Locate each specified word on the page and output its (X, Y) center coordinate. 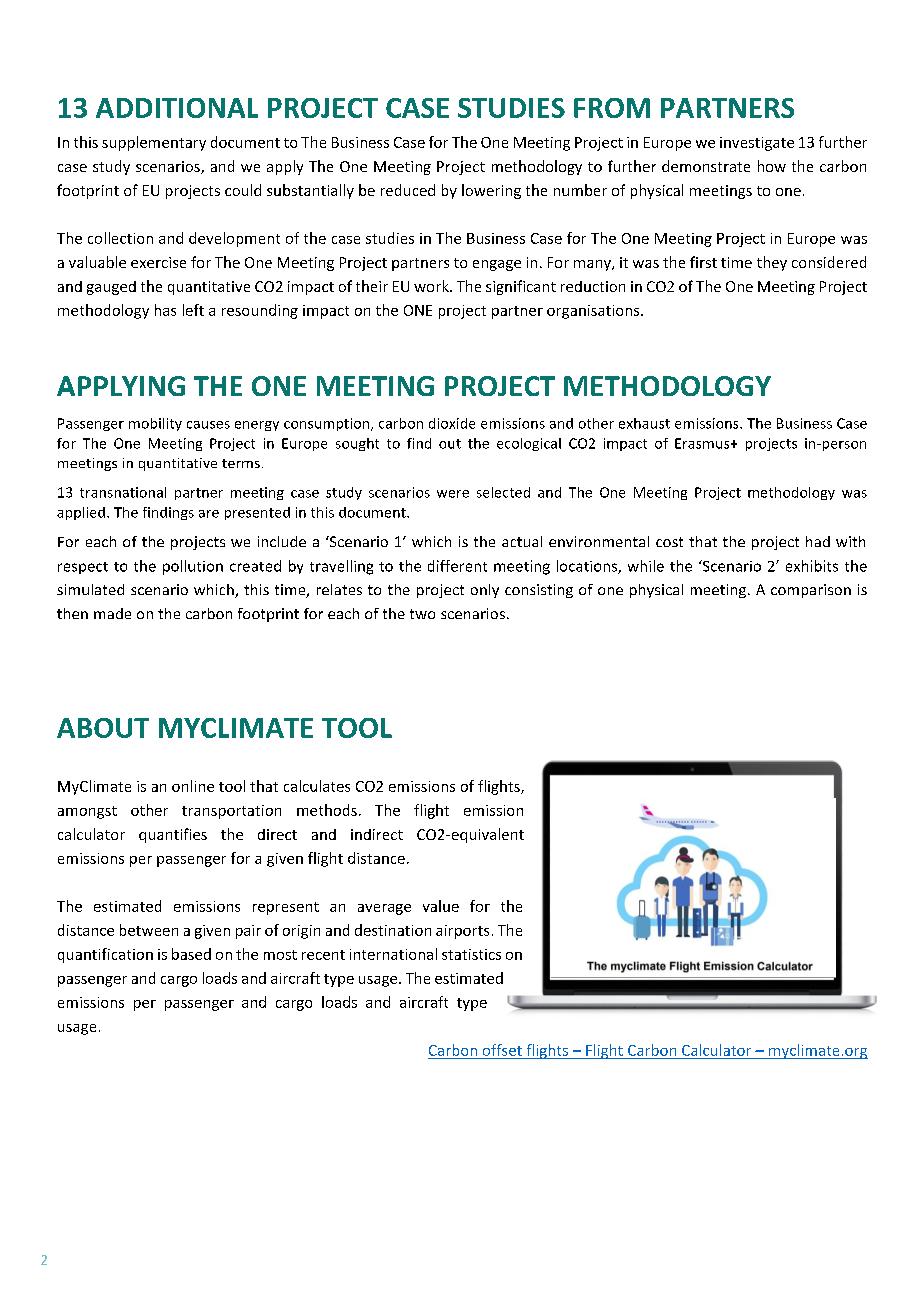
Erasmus (703, 443)
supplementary (154, 143)
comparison (811, 591)
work (432, 286)
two (422, 614)
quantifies (173, 835)
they (772, 263)
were (453, 494)
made (112, 613)
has (165, 310)
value (441, 906)
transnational (123, 492)
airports (462, 932)
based (191, 954)
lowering (491, 191)
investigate (757, 144)
